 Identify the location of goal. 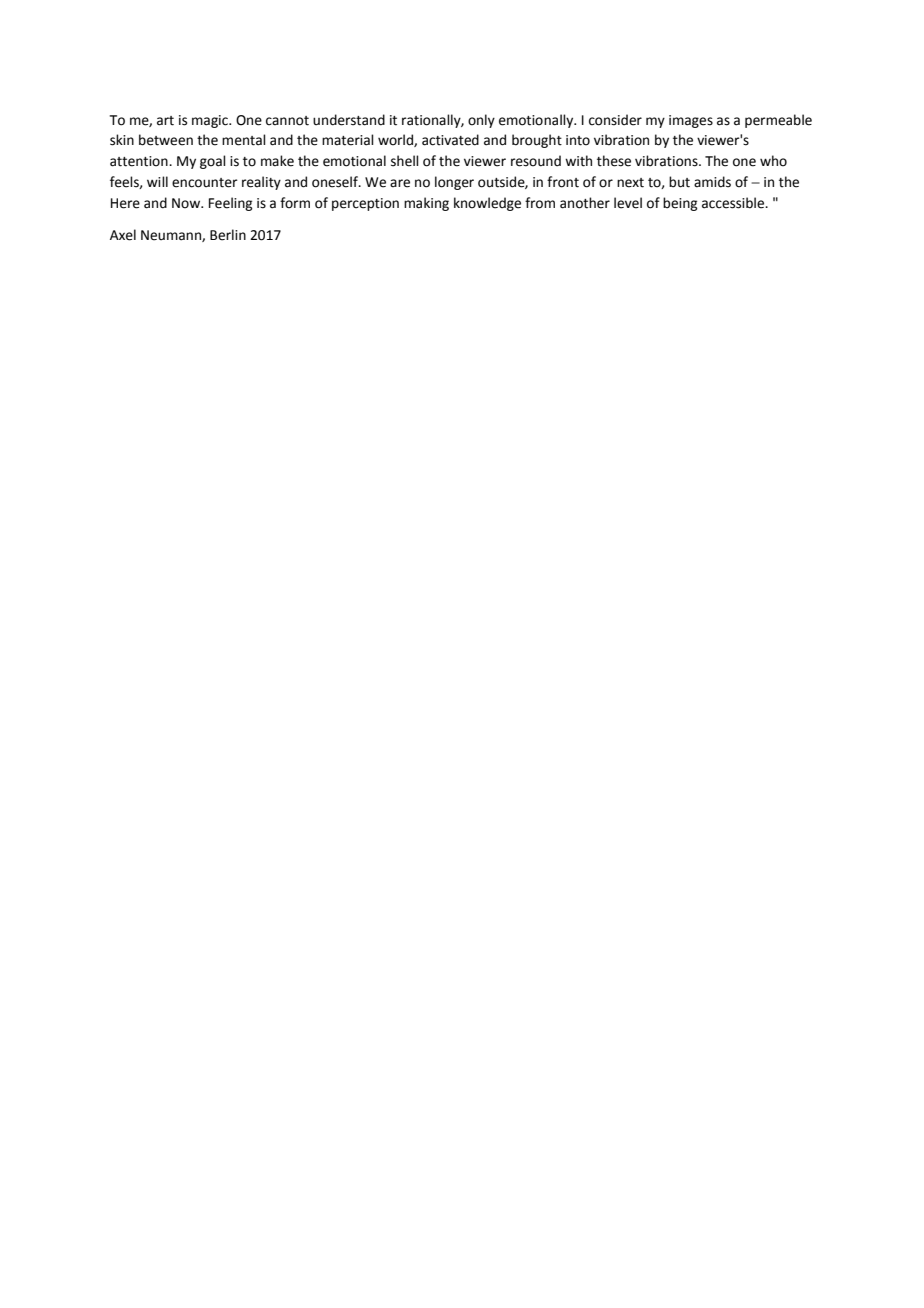
(213, 162).
